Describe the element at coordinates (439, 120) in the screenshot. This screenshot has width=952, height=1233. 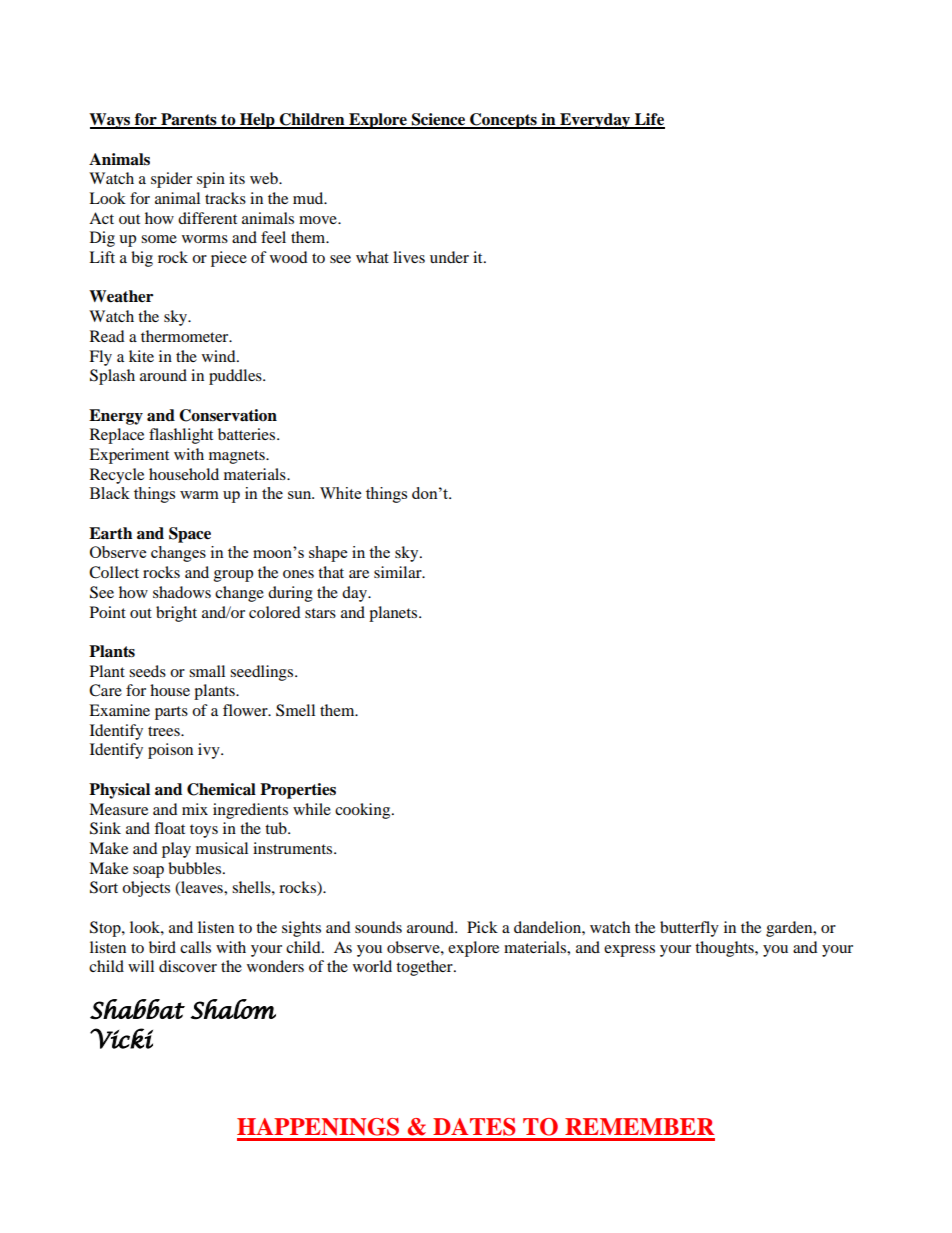
I see `Science` at that location.
